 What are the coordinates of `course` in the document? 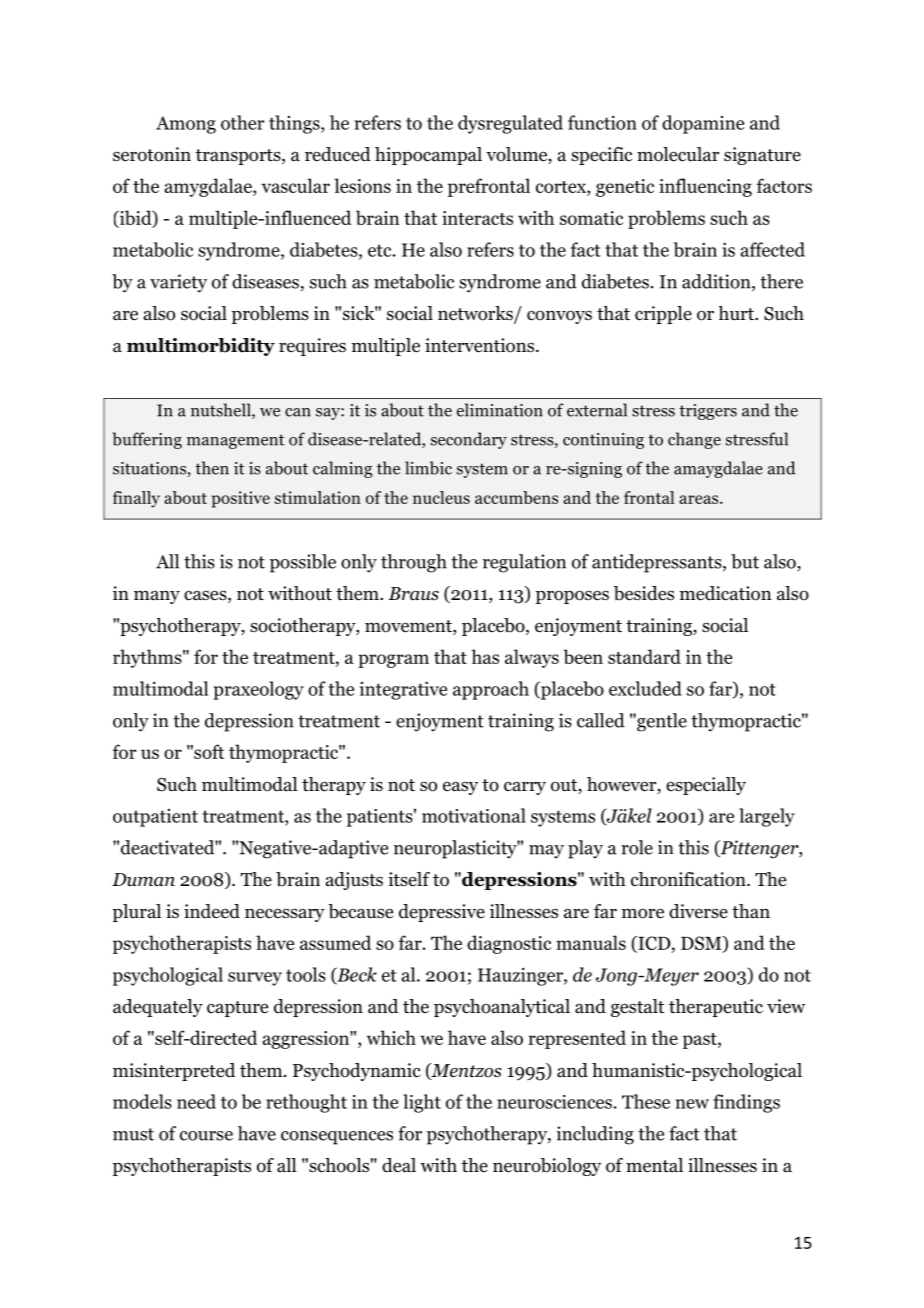 It's located at (206, 1136).
